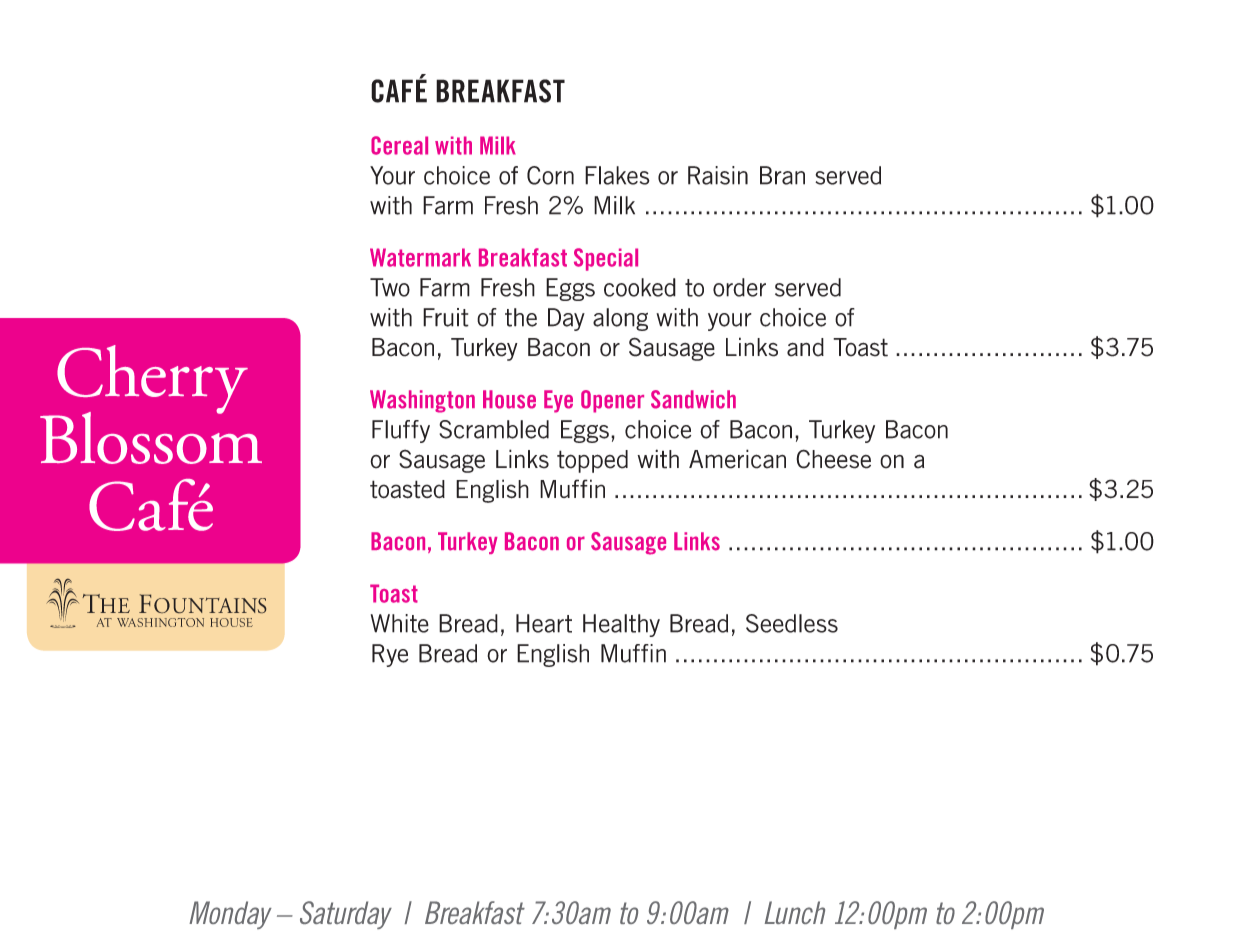 This screenshot has width=1233, height=952. What do you see at coordinates (693, 399) in the screenshot?
I see `Sandwich` at bounding box center [693, 399].
